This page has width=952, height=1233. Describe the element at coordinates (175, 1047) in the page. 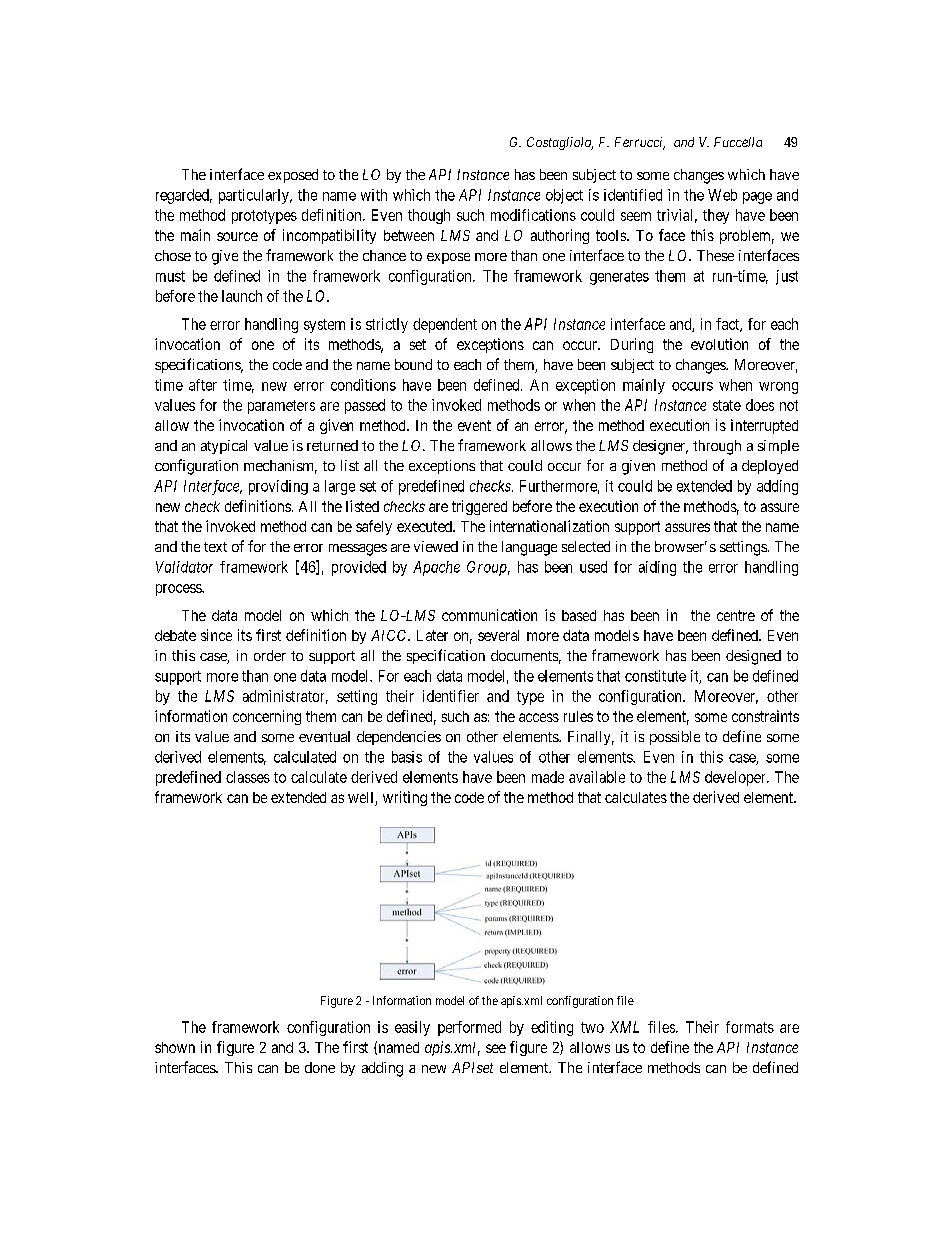

I see `shown` at that location.
